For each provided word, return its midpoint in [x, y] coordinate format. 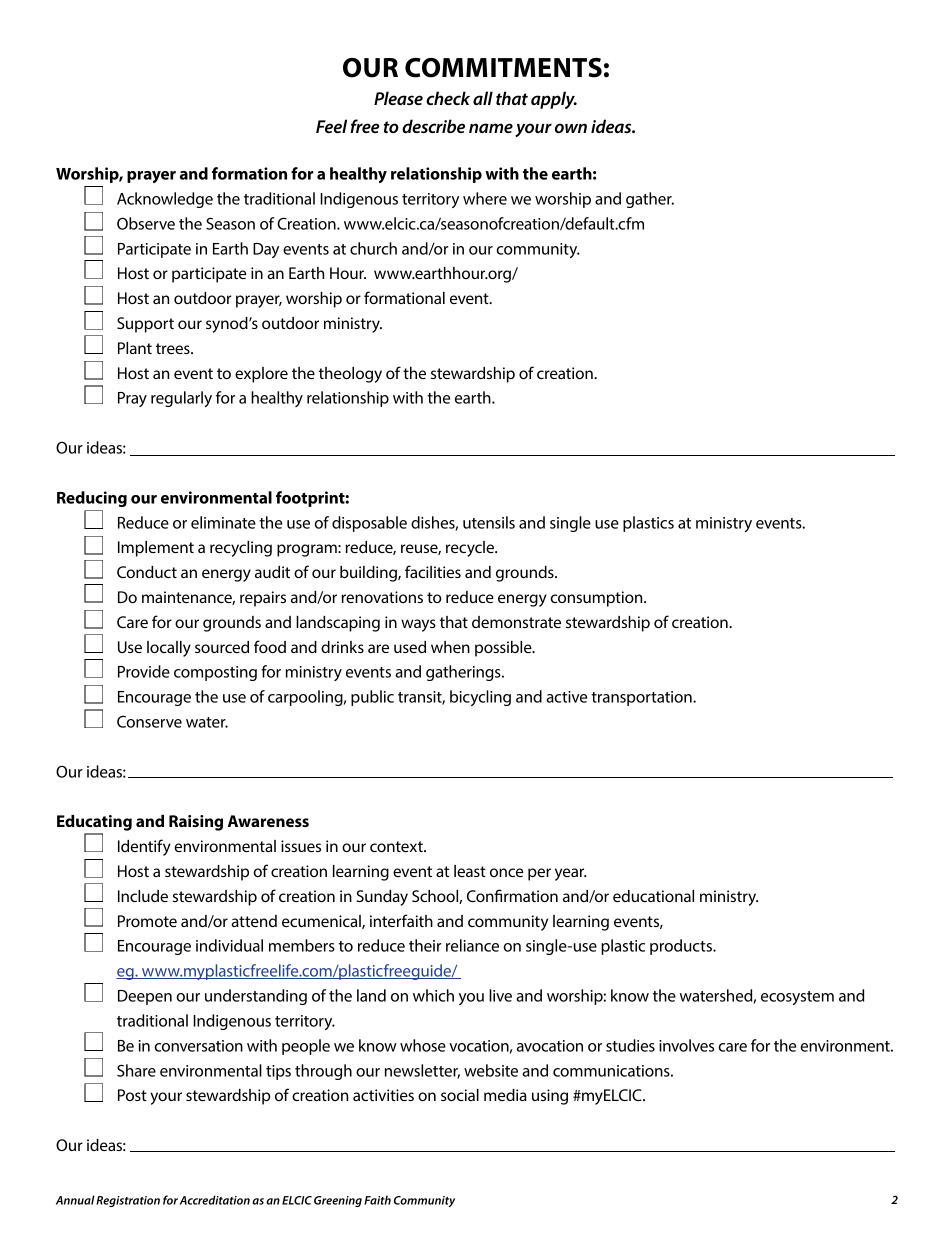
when [450, 647]
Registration [128, 1201]
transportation [642, 698]
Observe [146, 223]
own [571, 128]
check [448, 98]
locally [169, 649]
